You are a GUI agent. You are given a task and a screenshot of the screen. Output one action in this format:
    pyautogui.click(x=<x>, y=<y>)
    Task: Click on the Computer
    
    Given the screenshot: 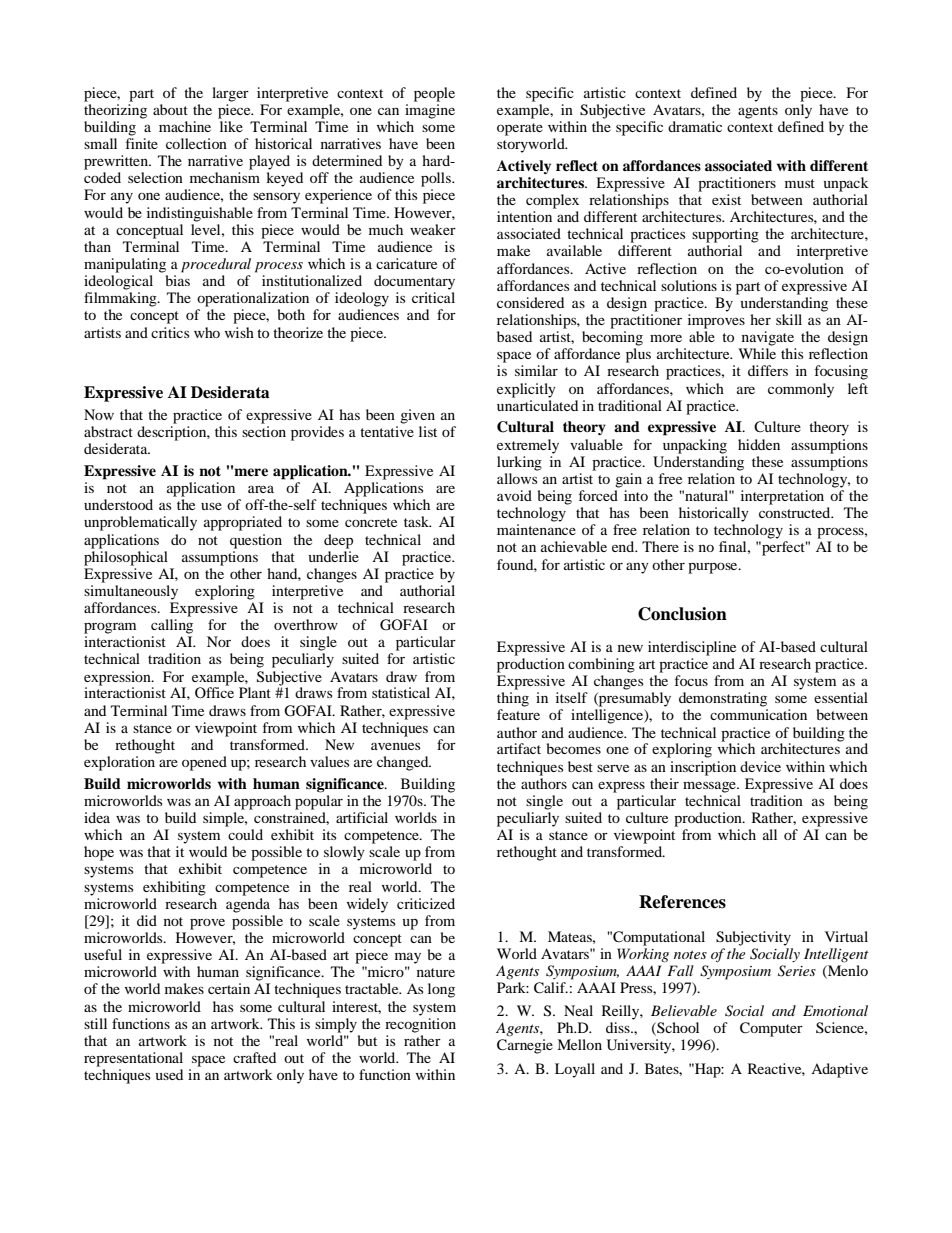 What is the action you would take?
    pyautogui.click(x=771, y=1029)
